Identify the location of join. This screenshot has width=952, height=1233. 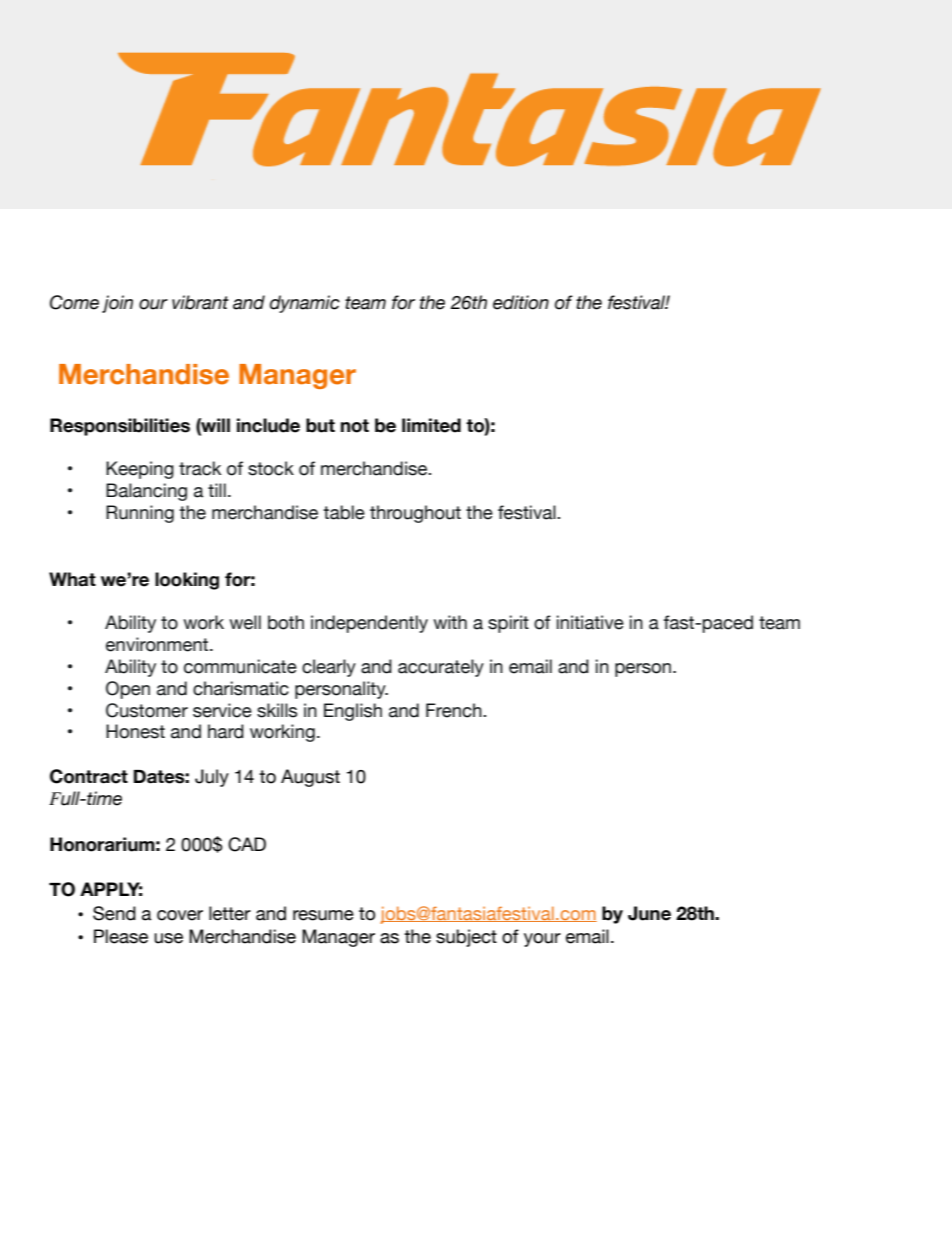
(117, 304).
